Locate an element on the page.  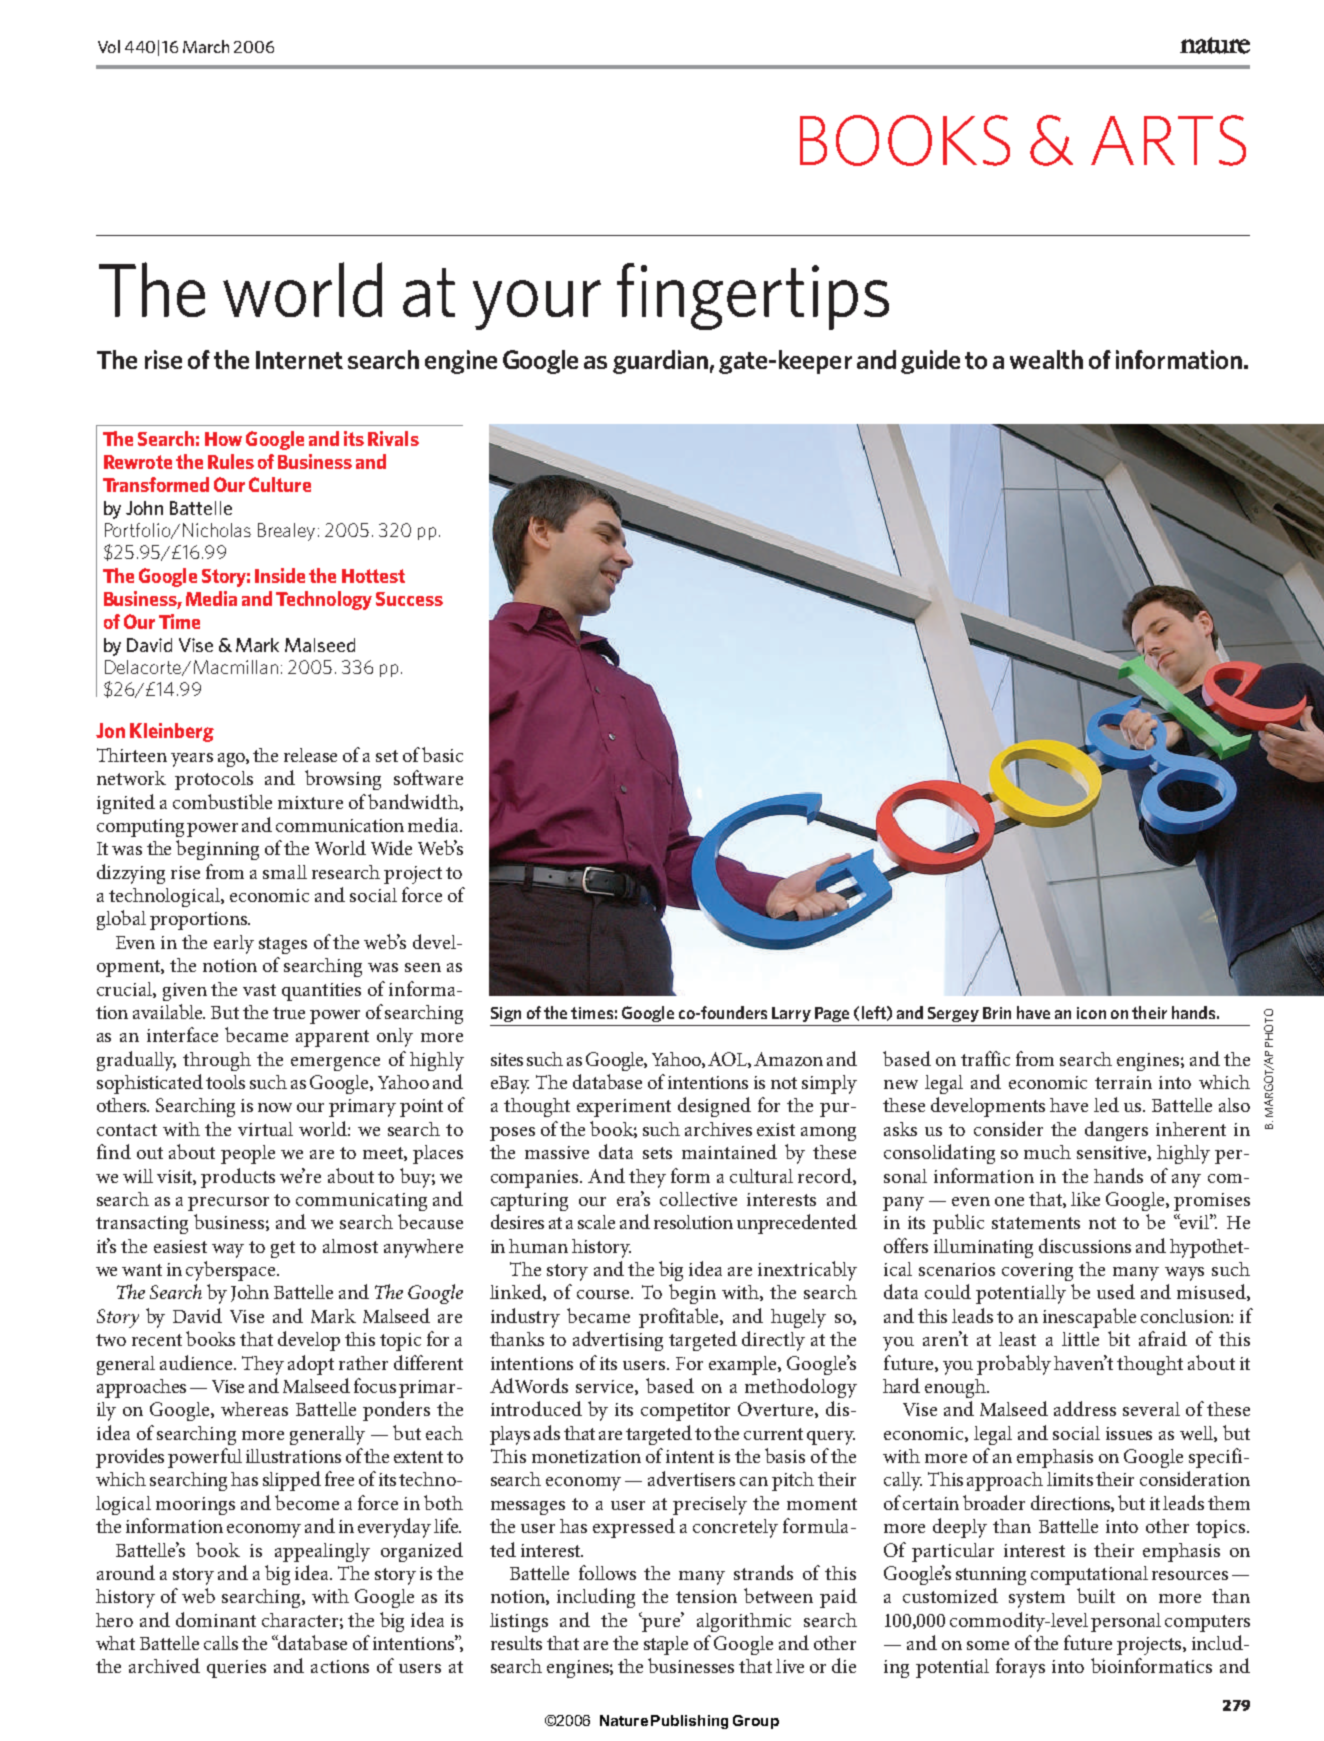
Success is located at coordinates (409, 599).
